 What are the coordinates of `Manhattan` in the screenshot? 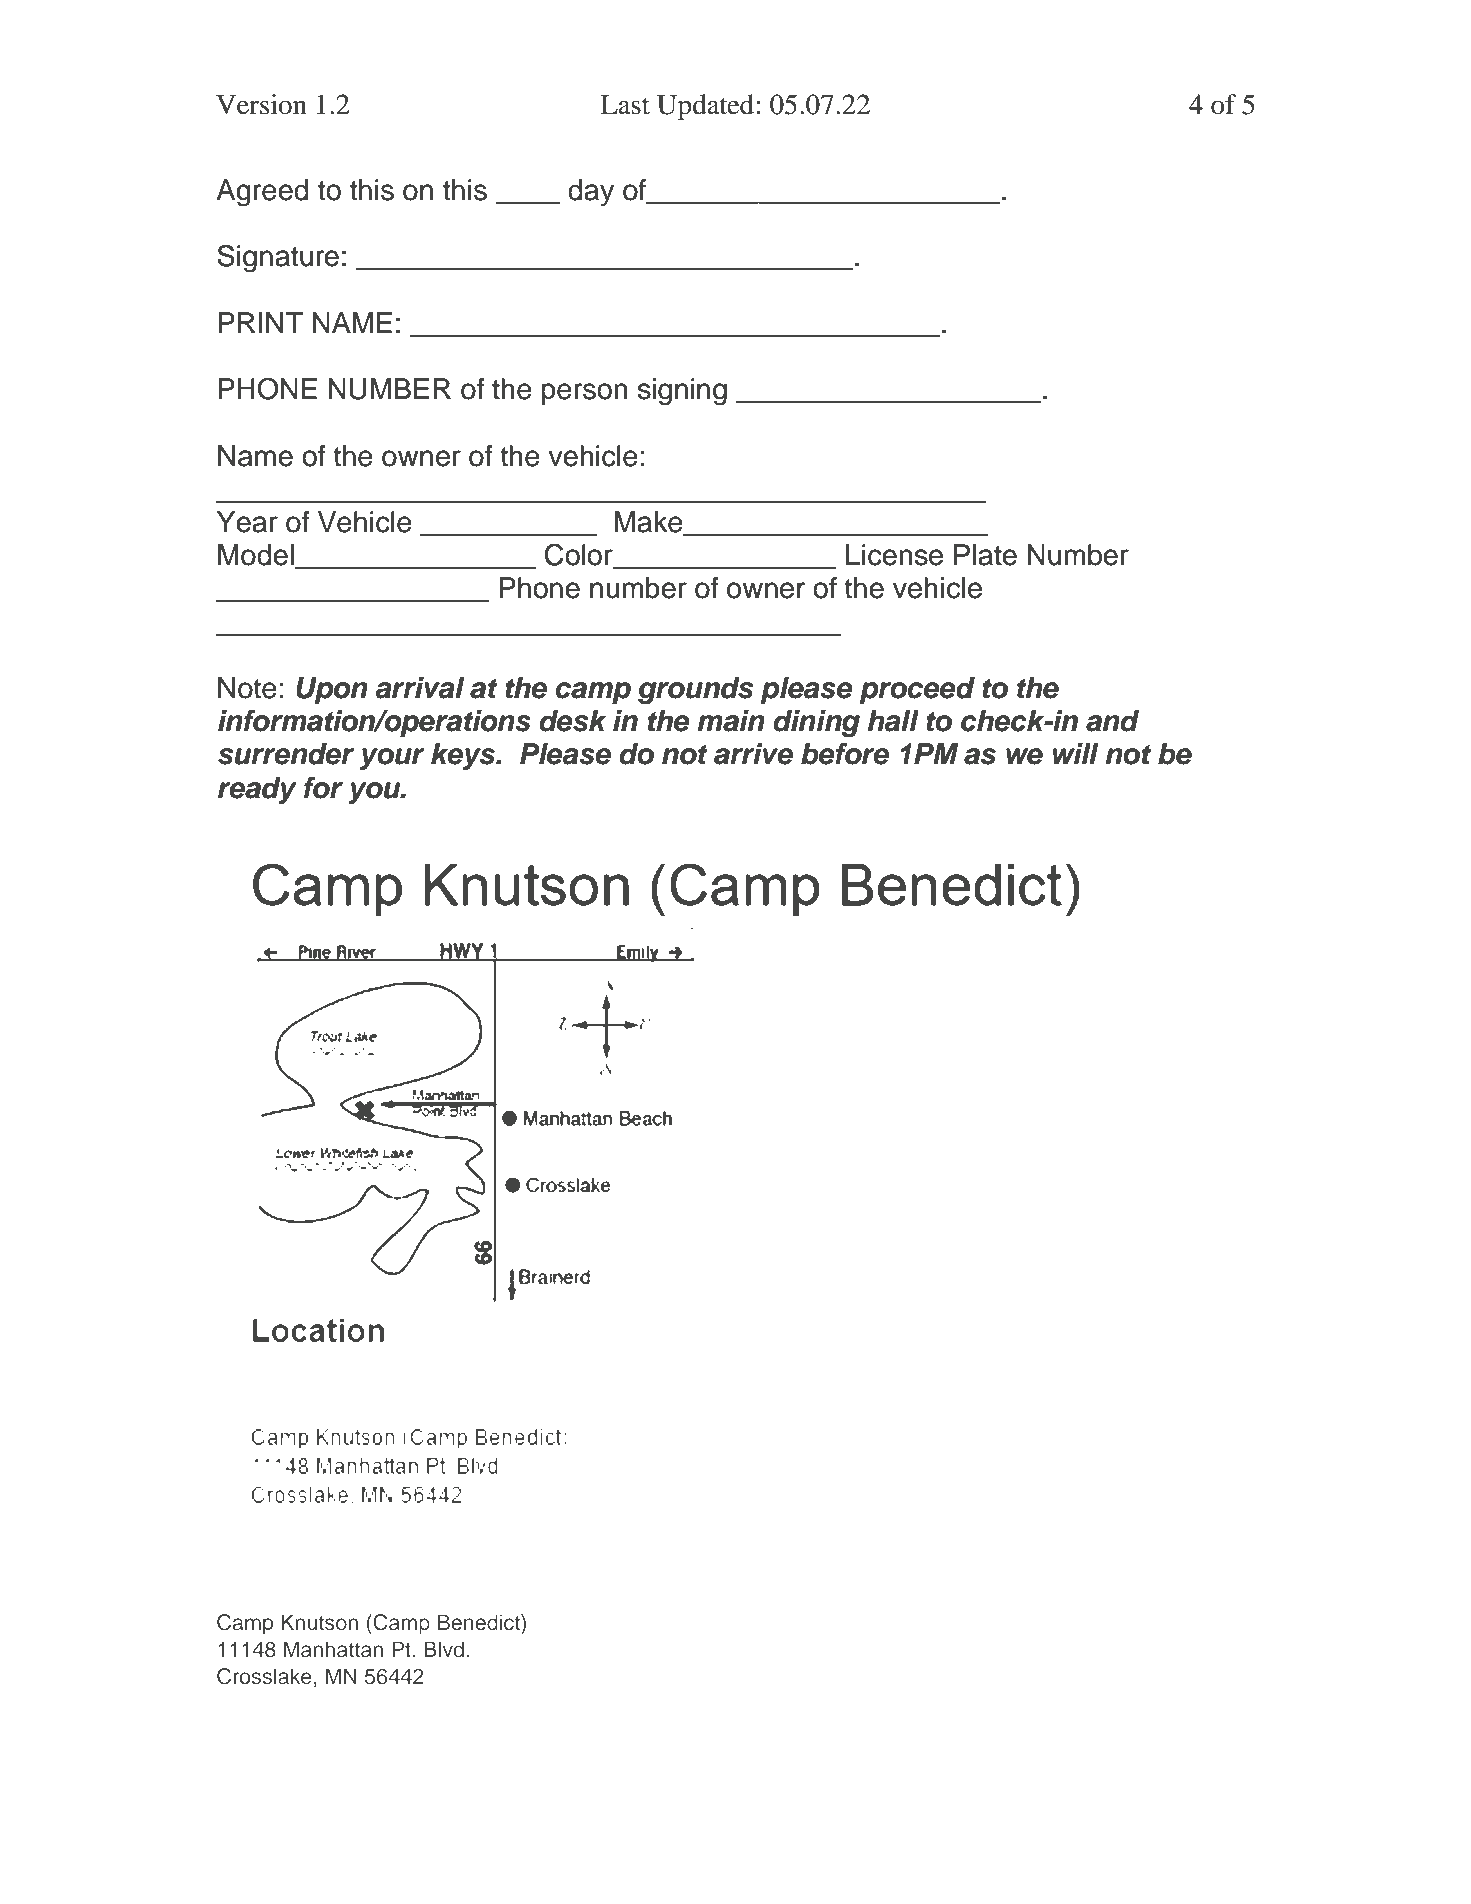 It's located at (333, 1649).
